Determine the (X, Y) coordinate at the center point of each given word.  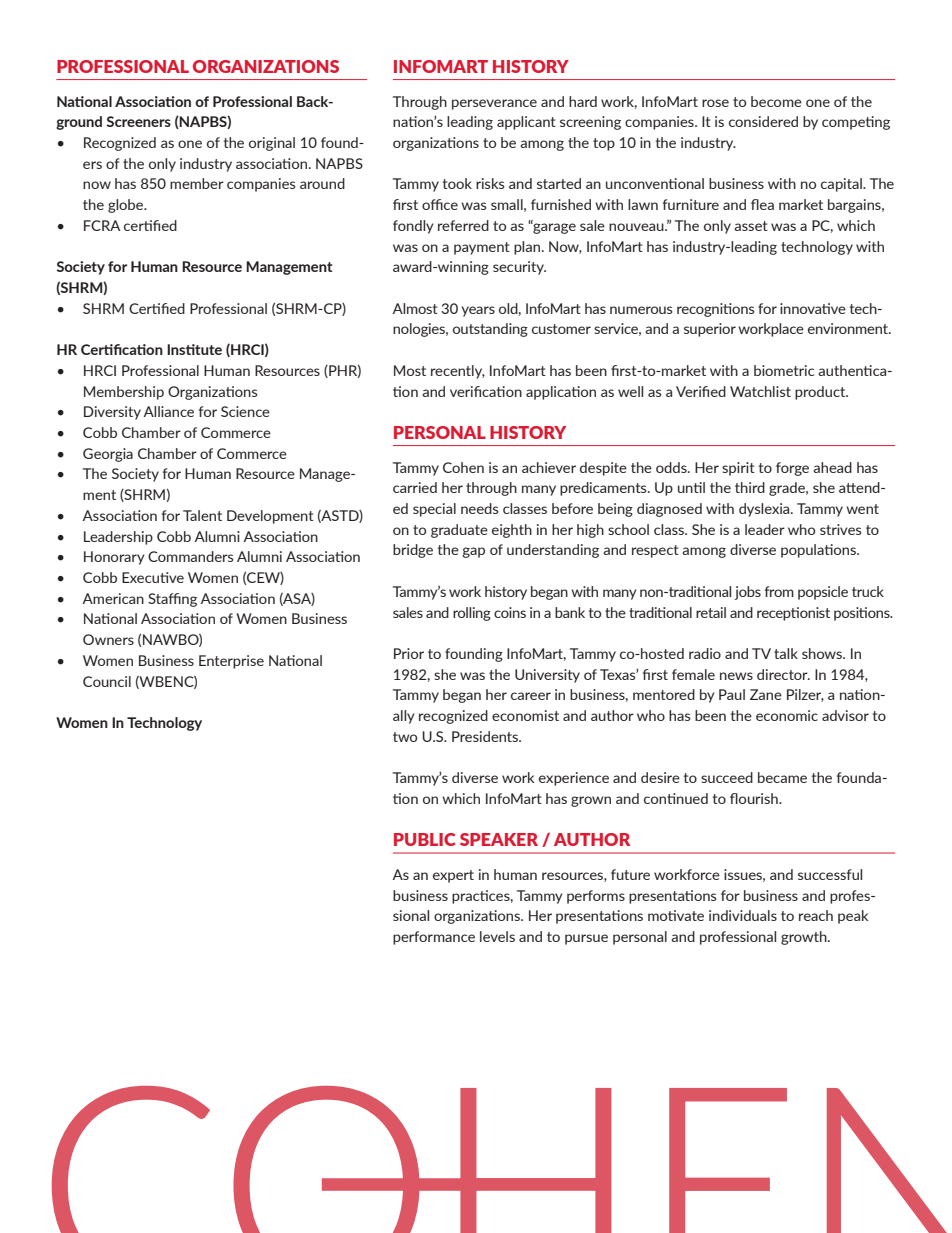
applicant (526, 123)
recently (458, 372)
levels (497, 936)
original (272, 144)
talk (786, 653)
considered (763, 121)
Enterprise (231, 662)
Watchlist (760, 391)
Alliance (169, 411)
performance (434, 938)
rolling (472, 614)
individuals (743, 915)
